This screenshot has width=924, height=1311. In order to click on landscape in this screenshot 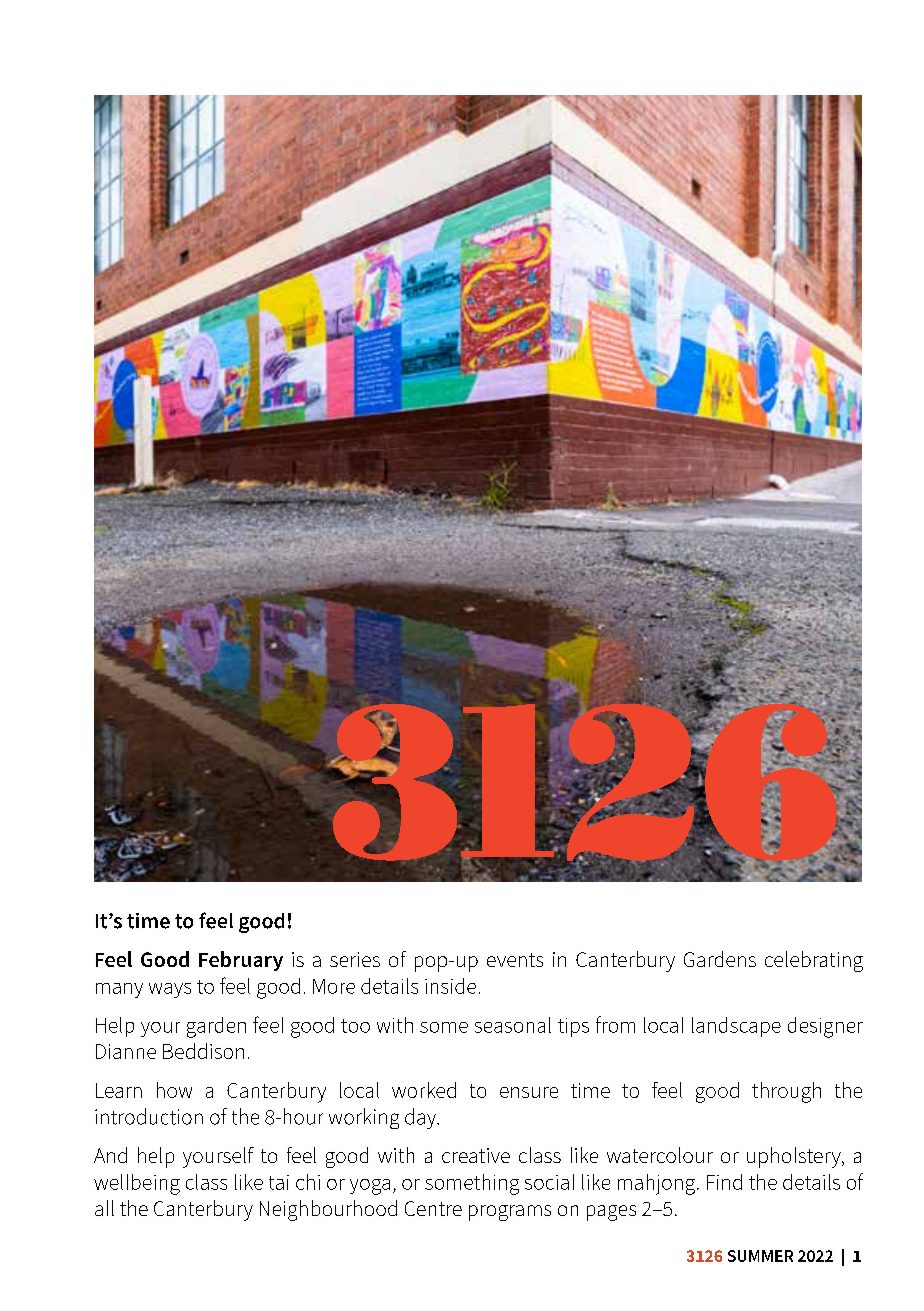, I will do `click(736, 1027)`.
